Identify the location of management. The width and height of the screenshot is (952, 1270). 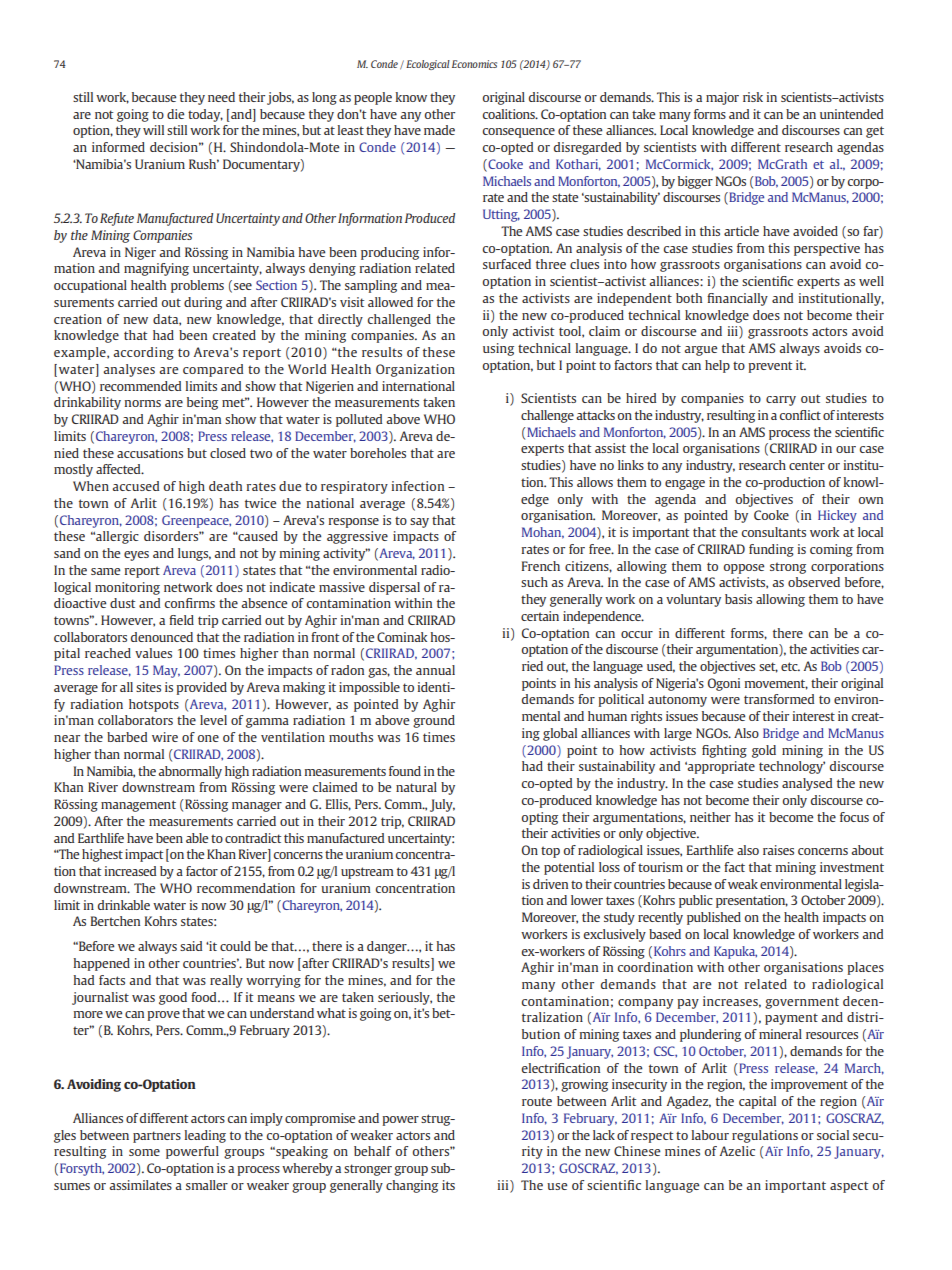
(138, 806).
